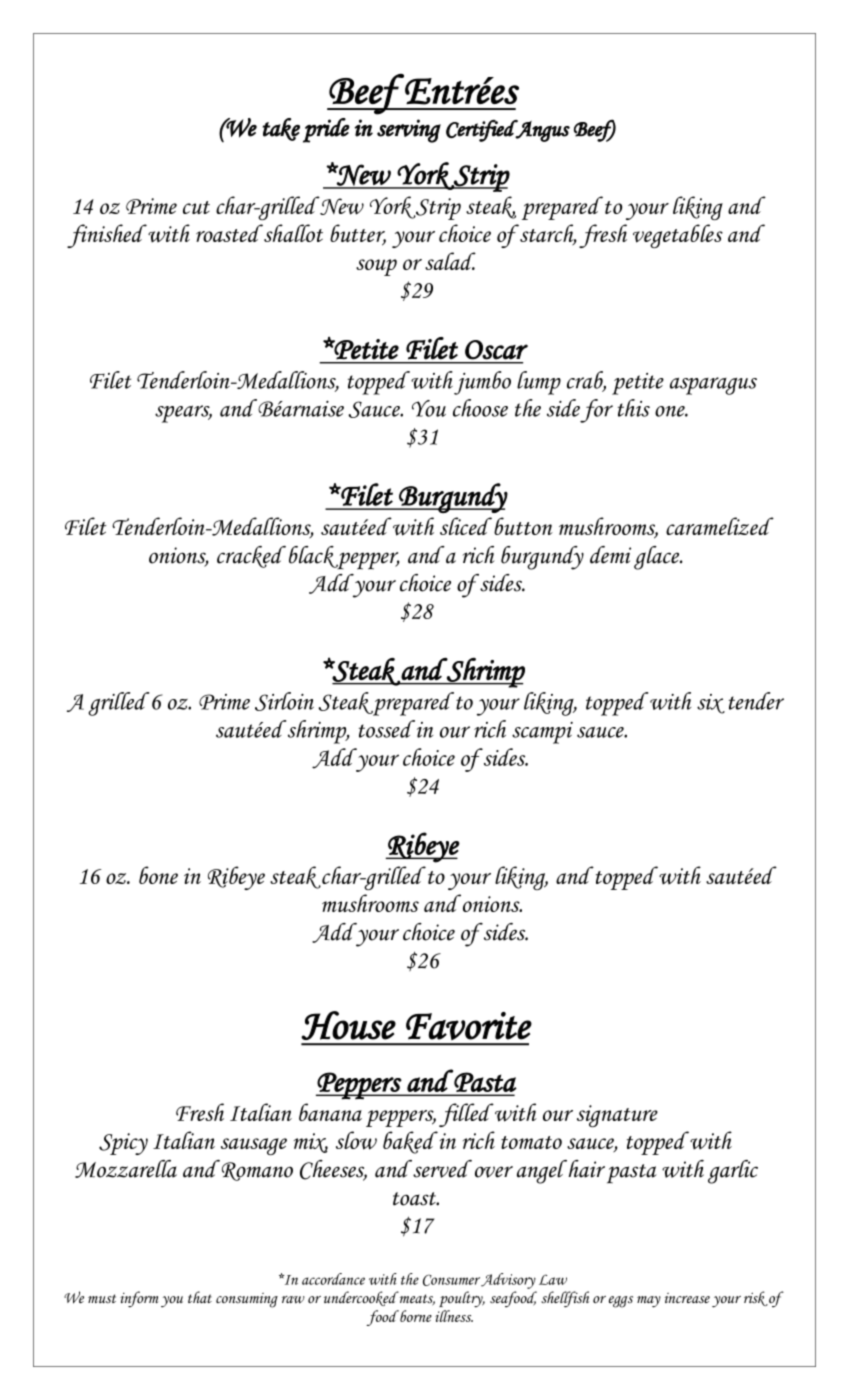  Describe the element at coordinates (711, 704) in the page. I see `six` at that location.
